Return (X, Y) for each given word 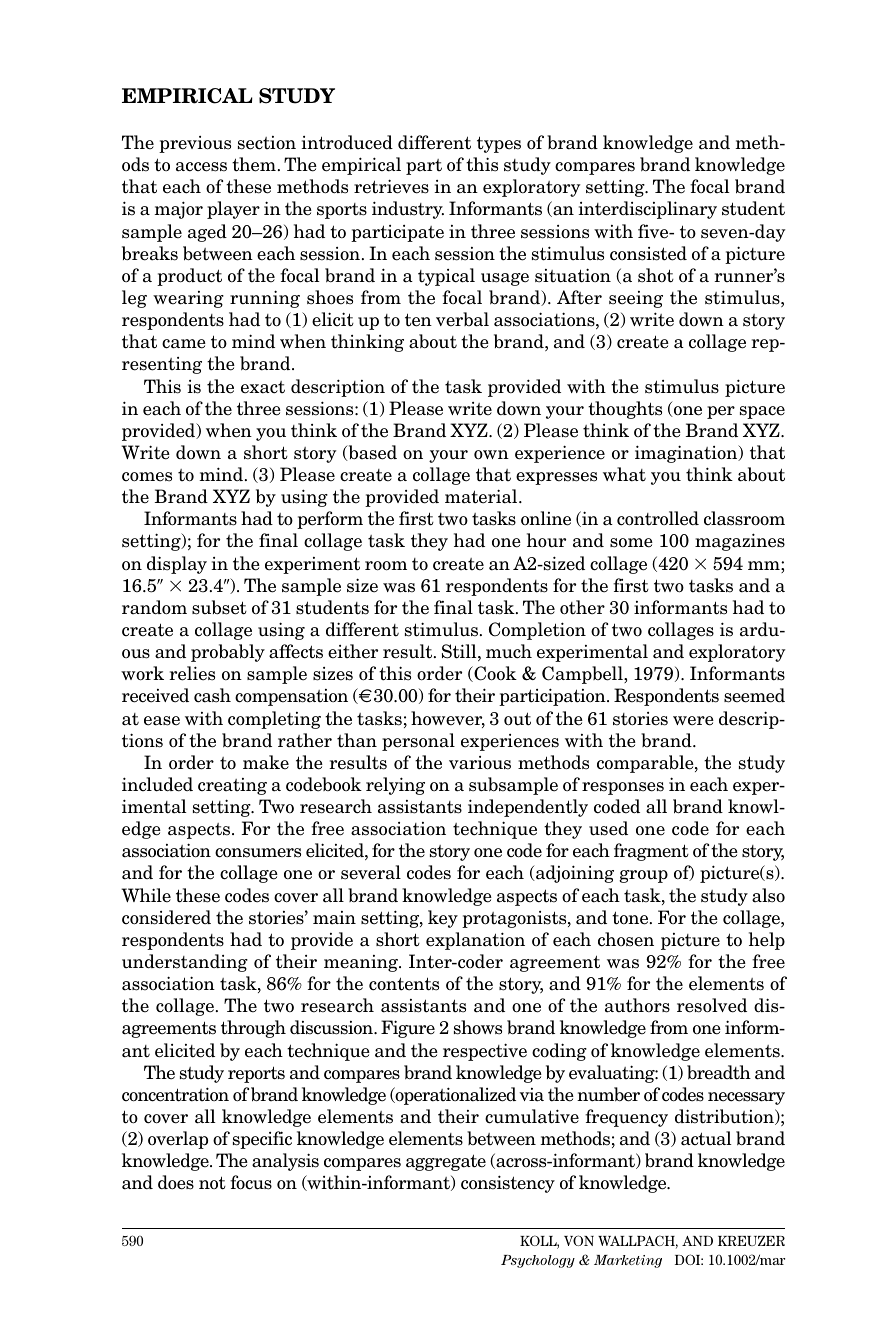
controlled (658, 518)
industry (408, 210)
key (443, 919)
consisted (648, 253)
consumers (258, 853)
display (177, 565)
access (201, 167)
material (482, 496)
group (643, 876)
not (212, 1183)
